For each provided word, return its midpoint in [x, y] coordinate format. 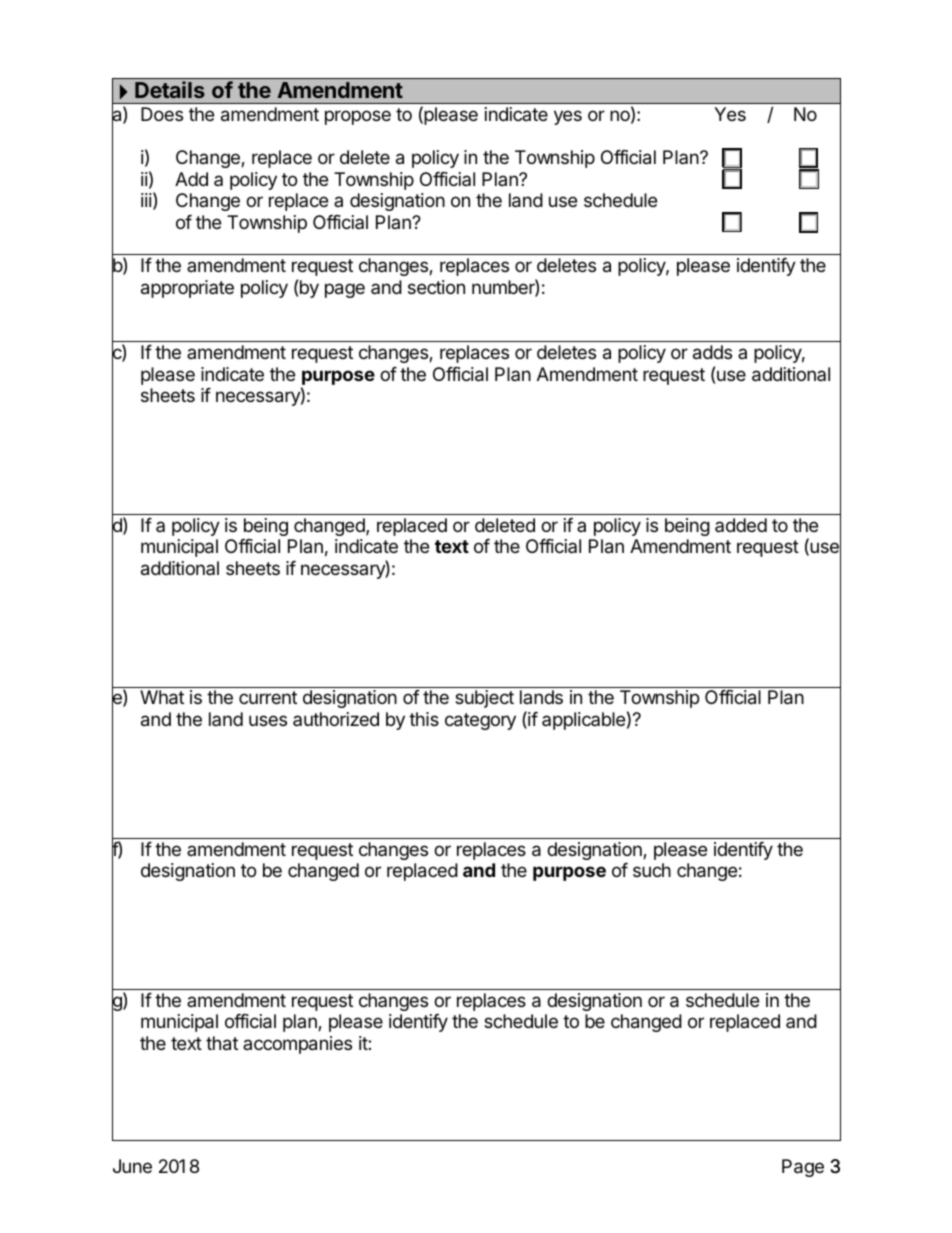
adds [712, 352]
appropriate [187, 289]
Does [162, 114]
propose [358, 117]
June [132, 1166]
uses [268, 720]
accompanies [297, 1045]
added [741, 525]
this [424, 719]
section [436, 287]
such [652, 870]
